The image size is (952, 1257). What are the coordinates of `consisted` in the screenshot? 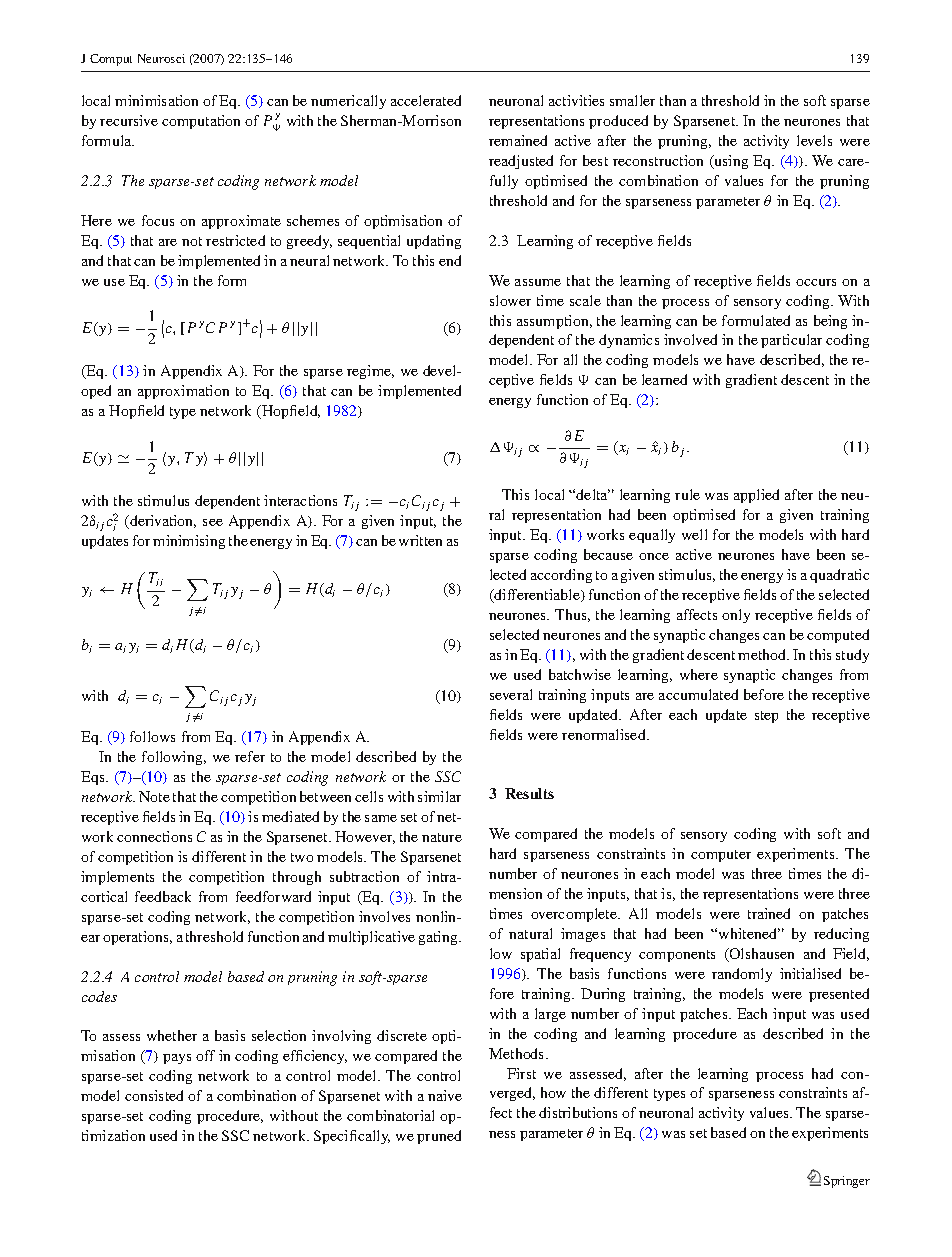 It's located at (154, 1095).
